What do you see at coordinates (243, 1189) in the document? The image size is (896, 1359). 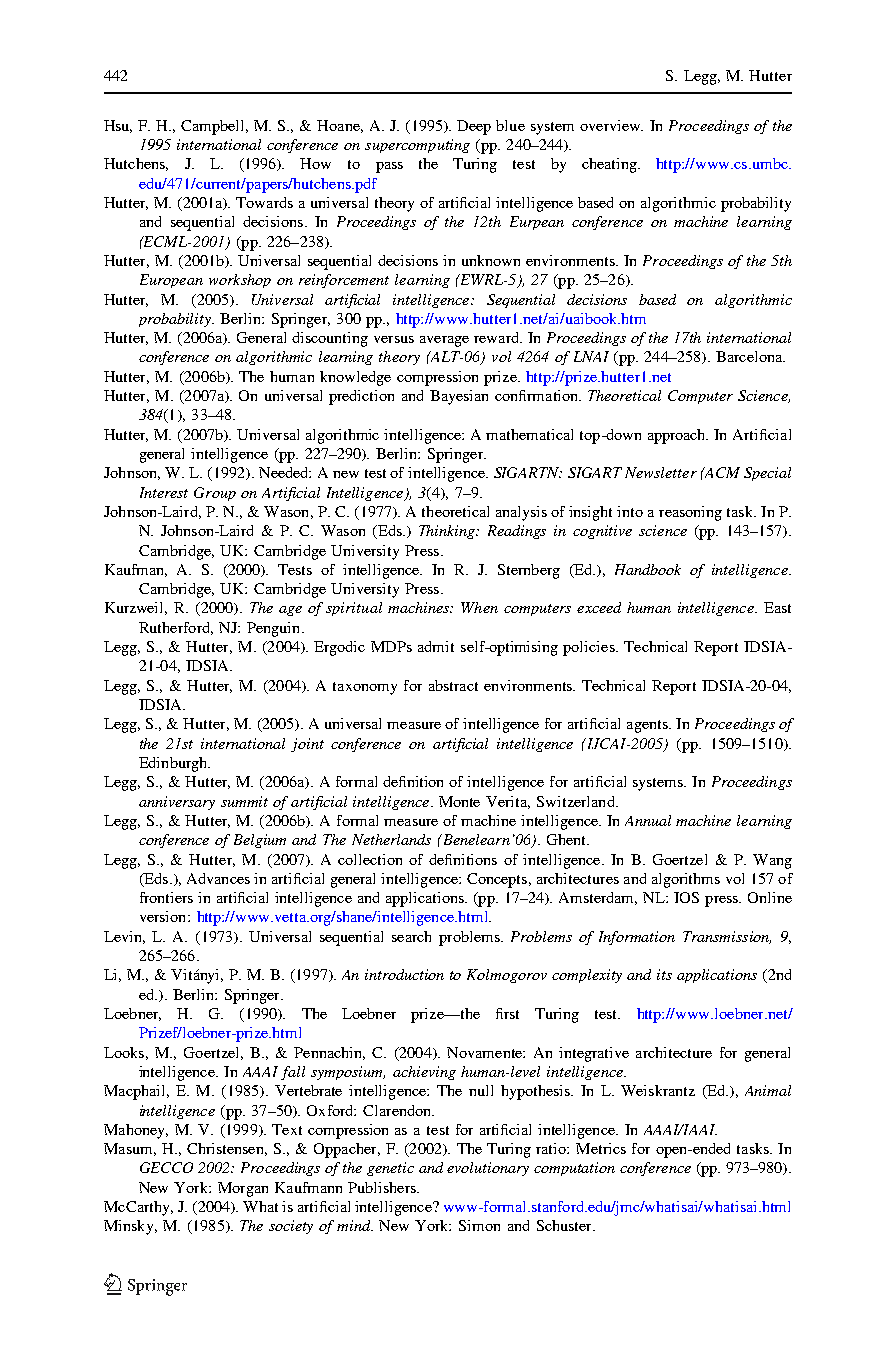 I see `Morgan` at bounding box center [243, 1189].
